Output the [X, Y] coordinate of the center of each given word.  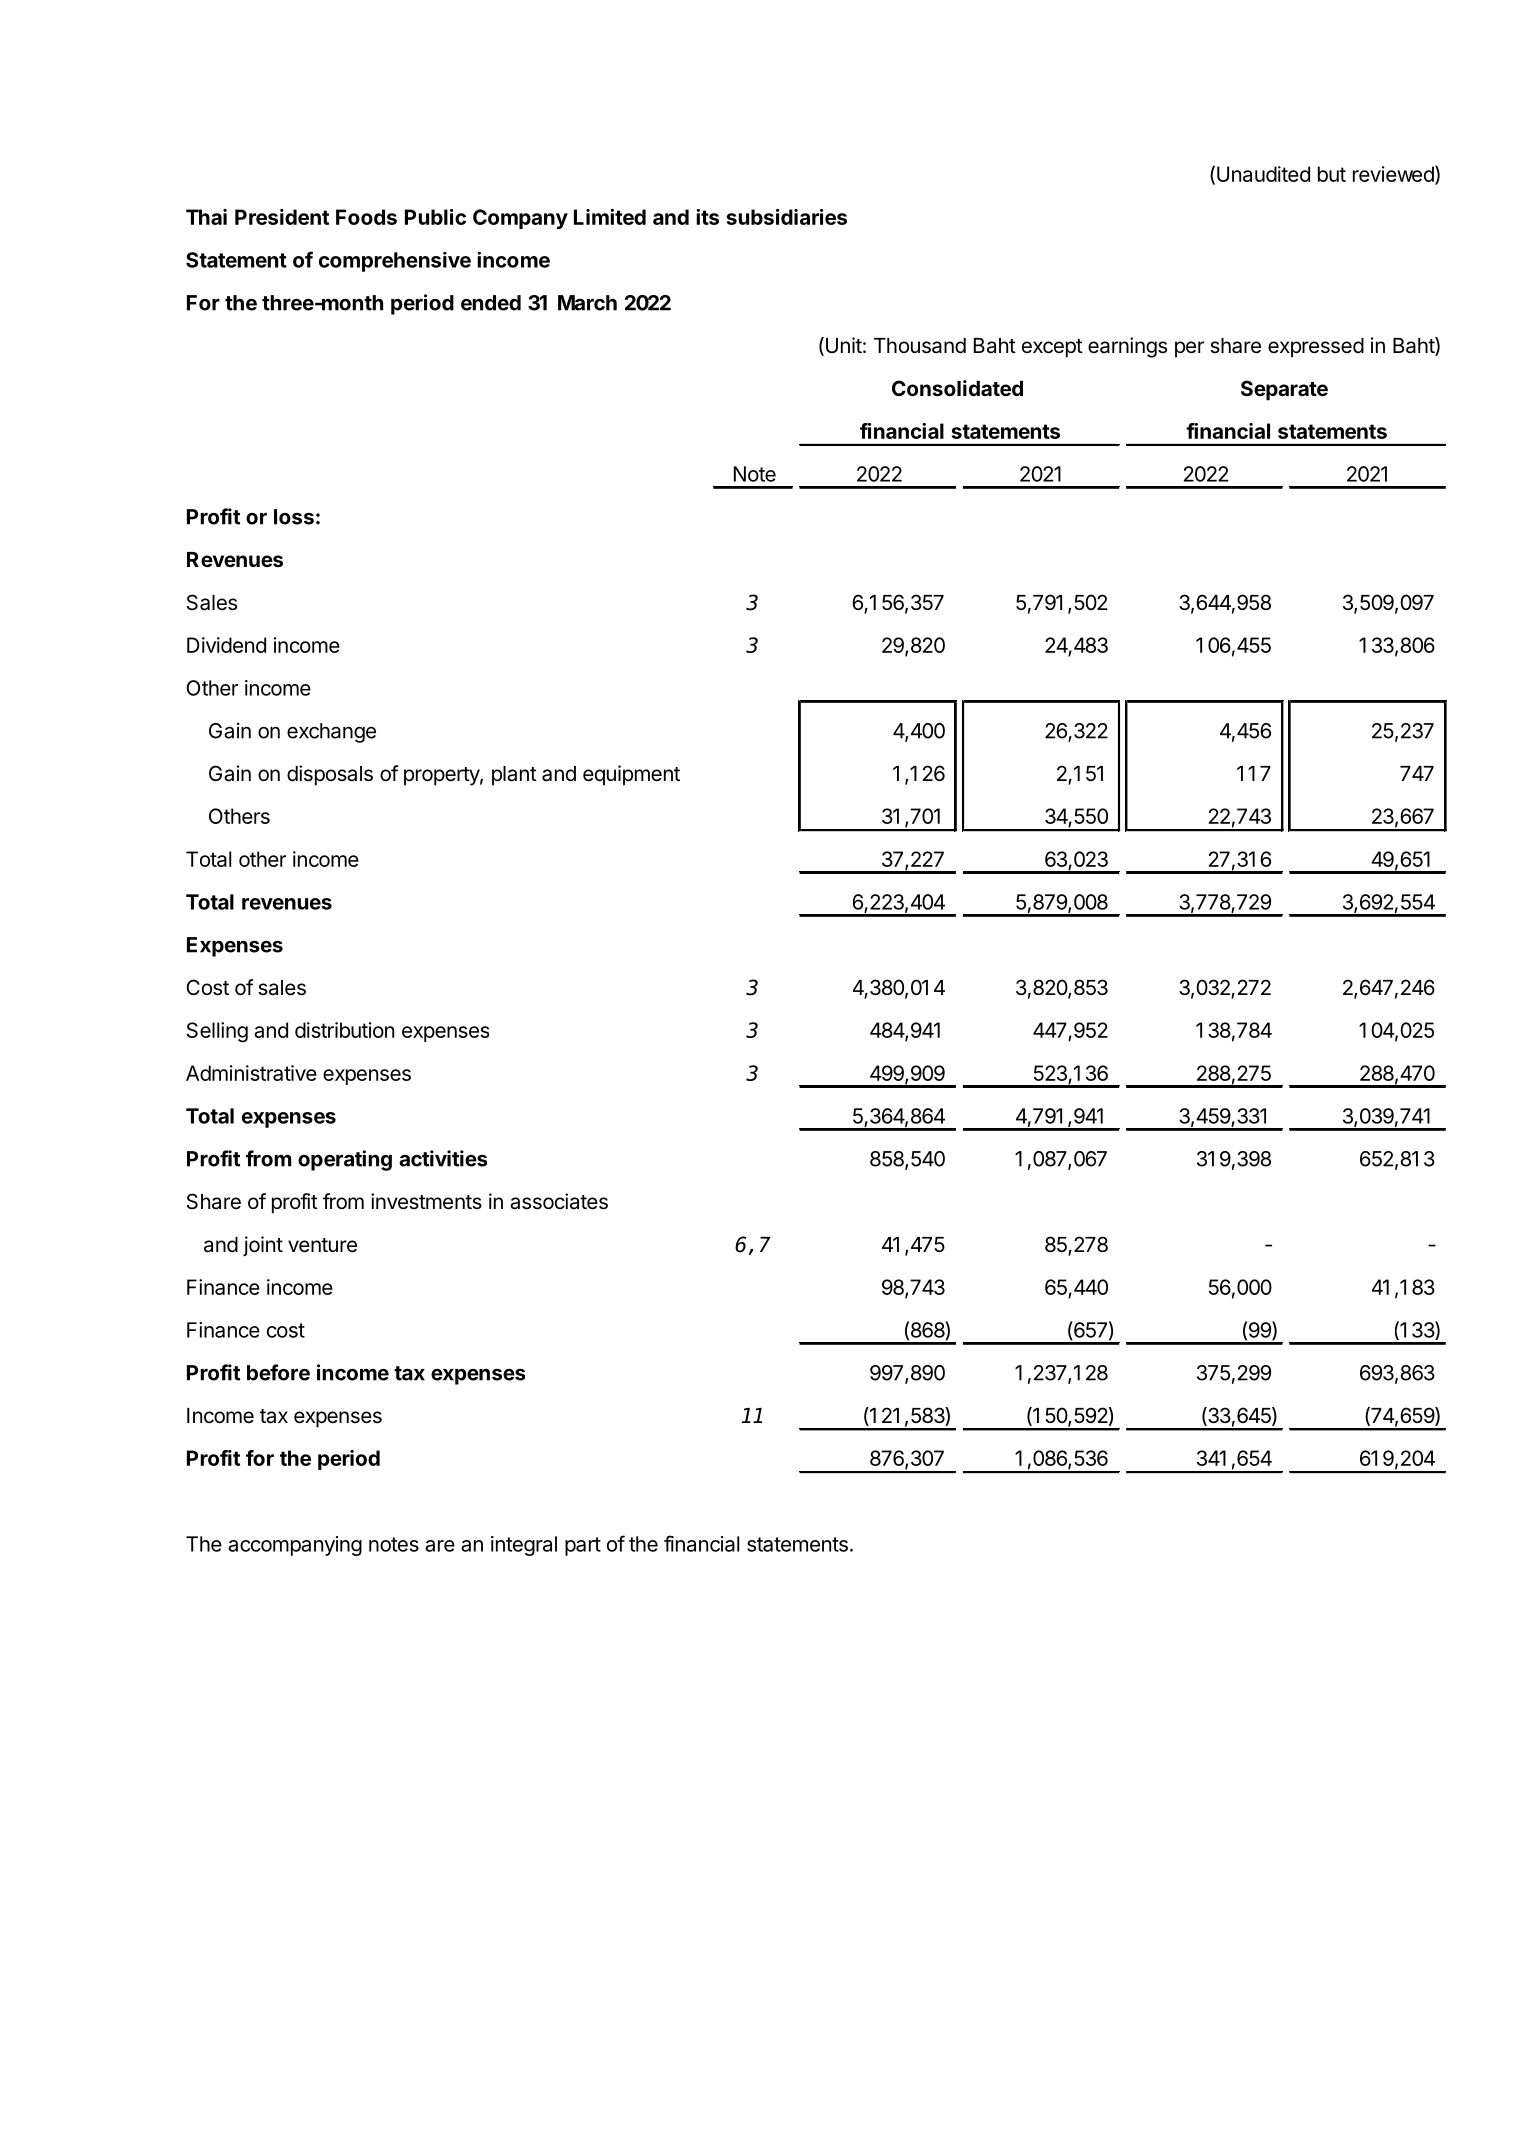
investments [426, 1201]
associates [559, 1201]
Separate [1284, 390]
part [583, 1546]
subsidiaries [787, 217]
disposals [330, 775]
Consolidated [957, 388]
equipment [631, 775]
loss [294, 517]
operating [345, 1160]
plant [514, 776]
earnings [1127, 347]
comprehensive [395, 262]
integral [524, 1546]
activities [443, 1158]
